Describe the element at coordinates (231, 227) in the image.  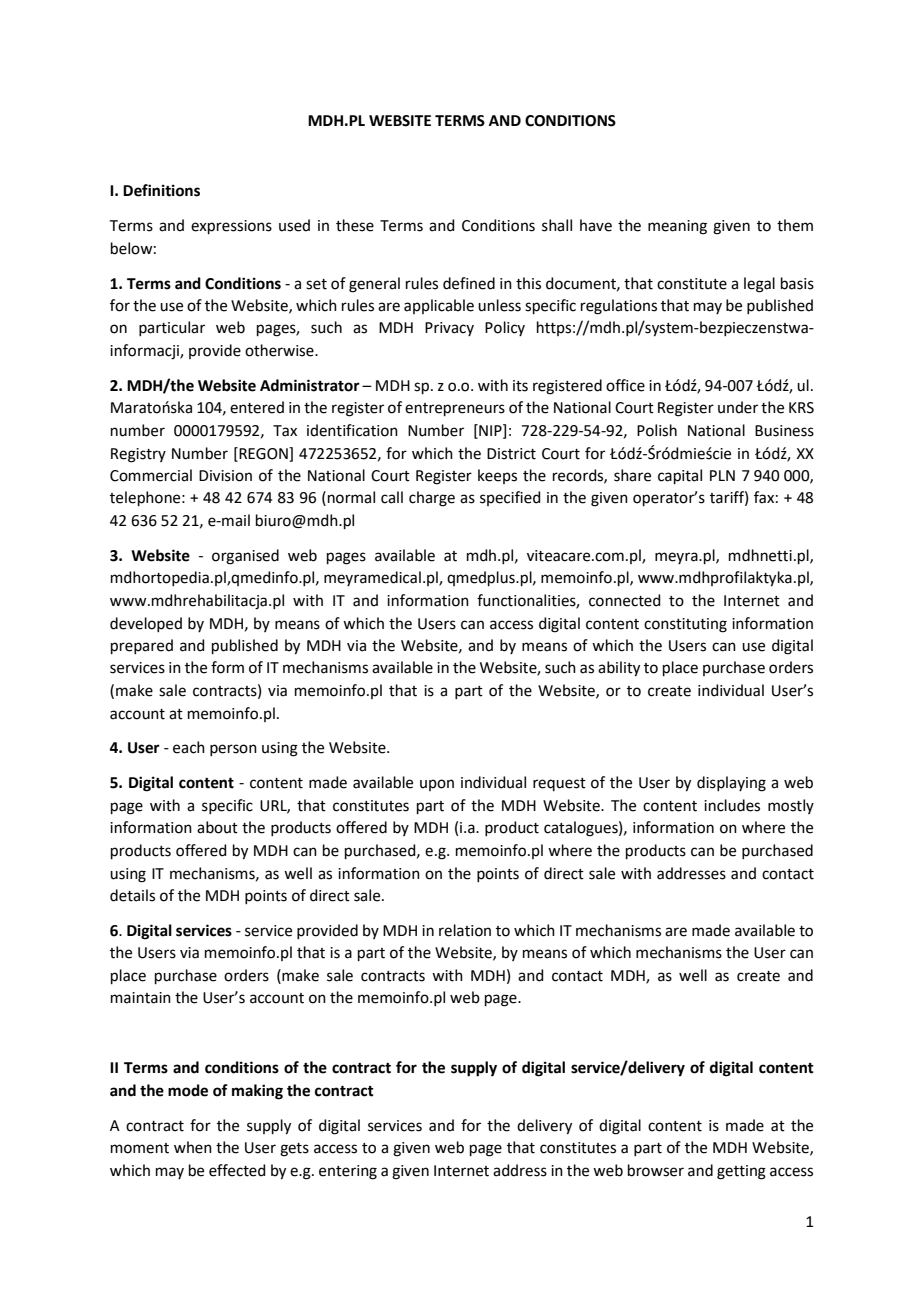
I see `expressions` at that location.
